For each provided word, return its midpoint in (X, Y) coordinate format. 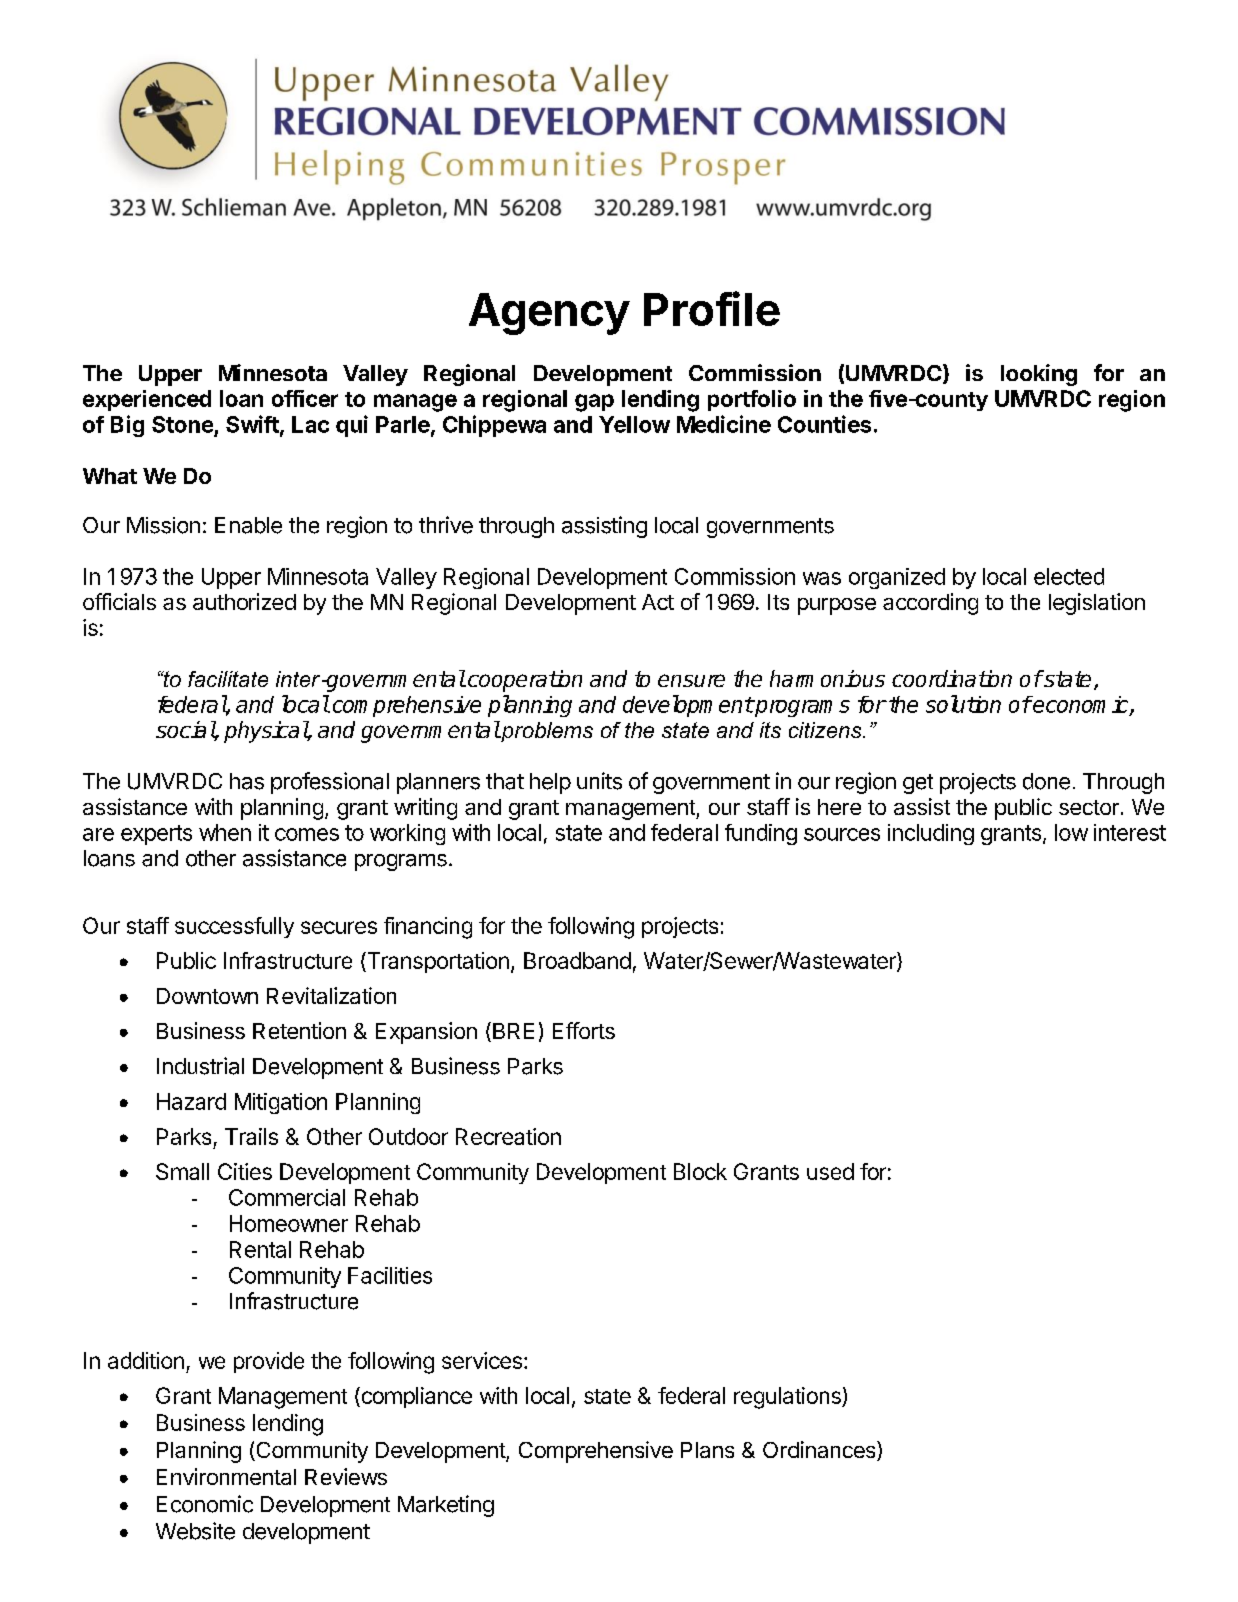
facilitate (228, 679)
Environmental (226, 1476)
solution (963, 704)
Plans (707, 1450)
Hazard (191, 1101)
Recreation (508, 1136)
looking (1039, 375)
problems (546, 731)
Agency (549, 314)
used (830, 1171)
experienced (147, 400)
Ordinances (820, 1451)
